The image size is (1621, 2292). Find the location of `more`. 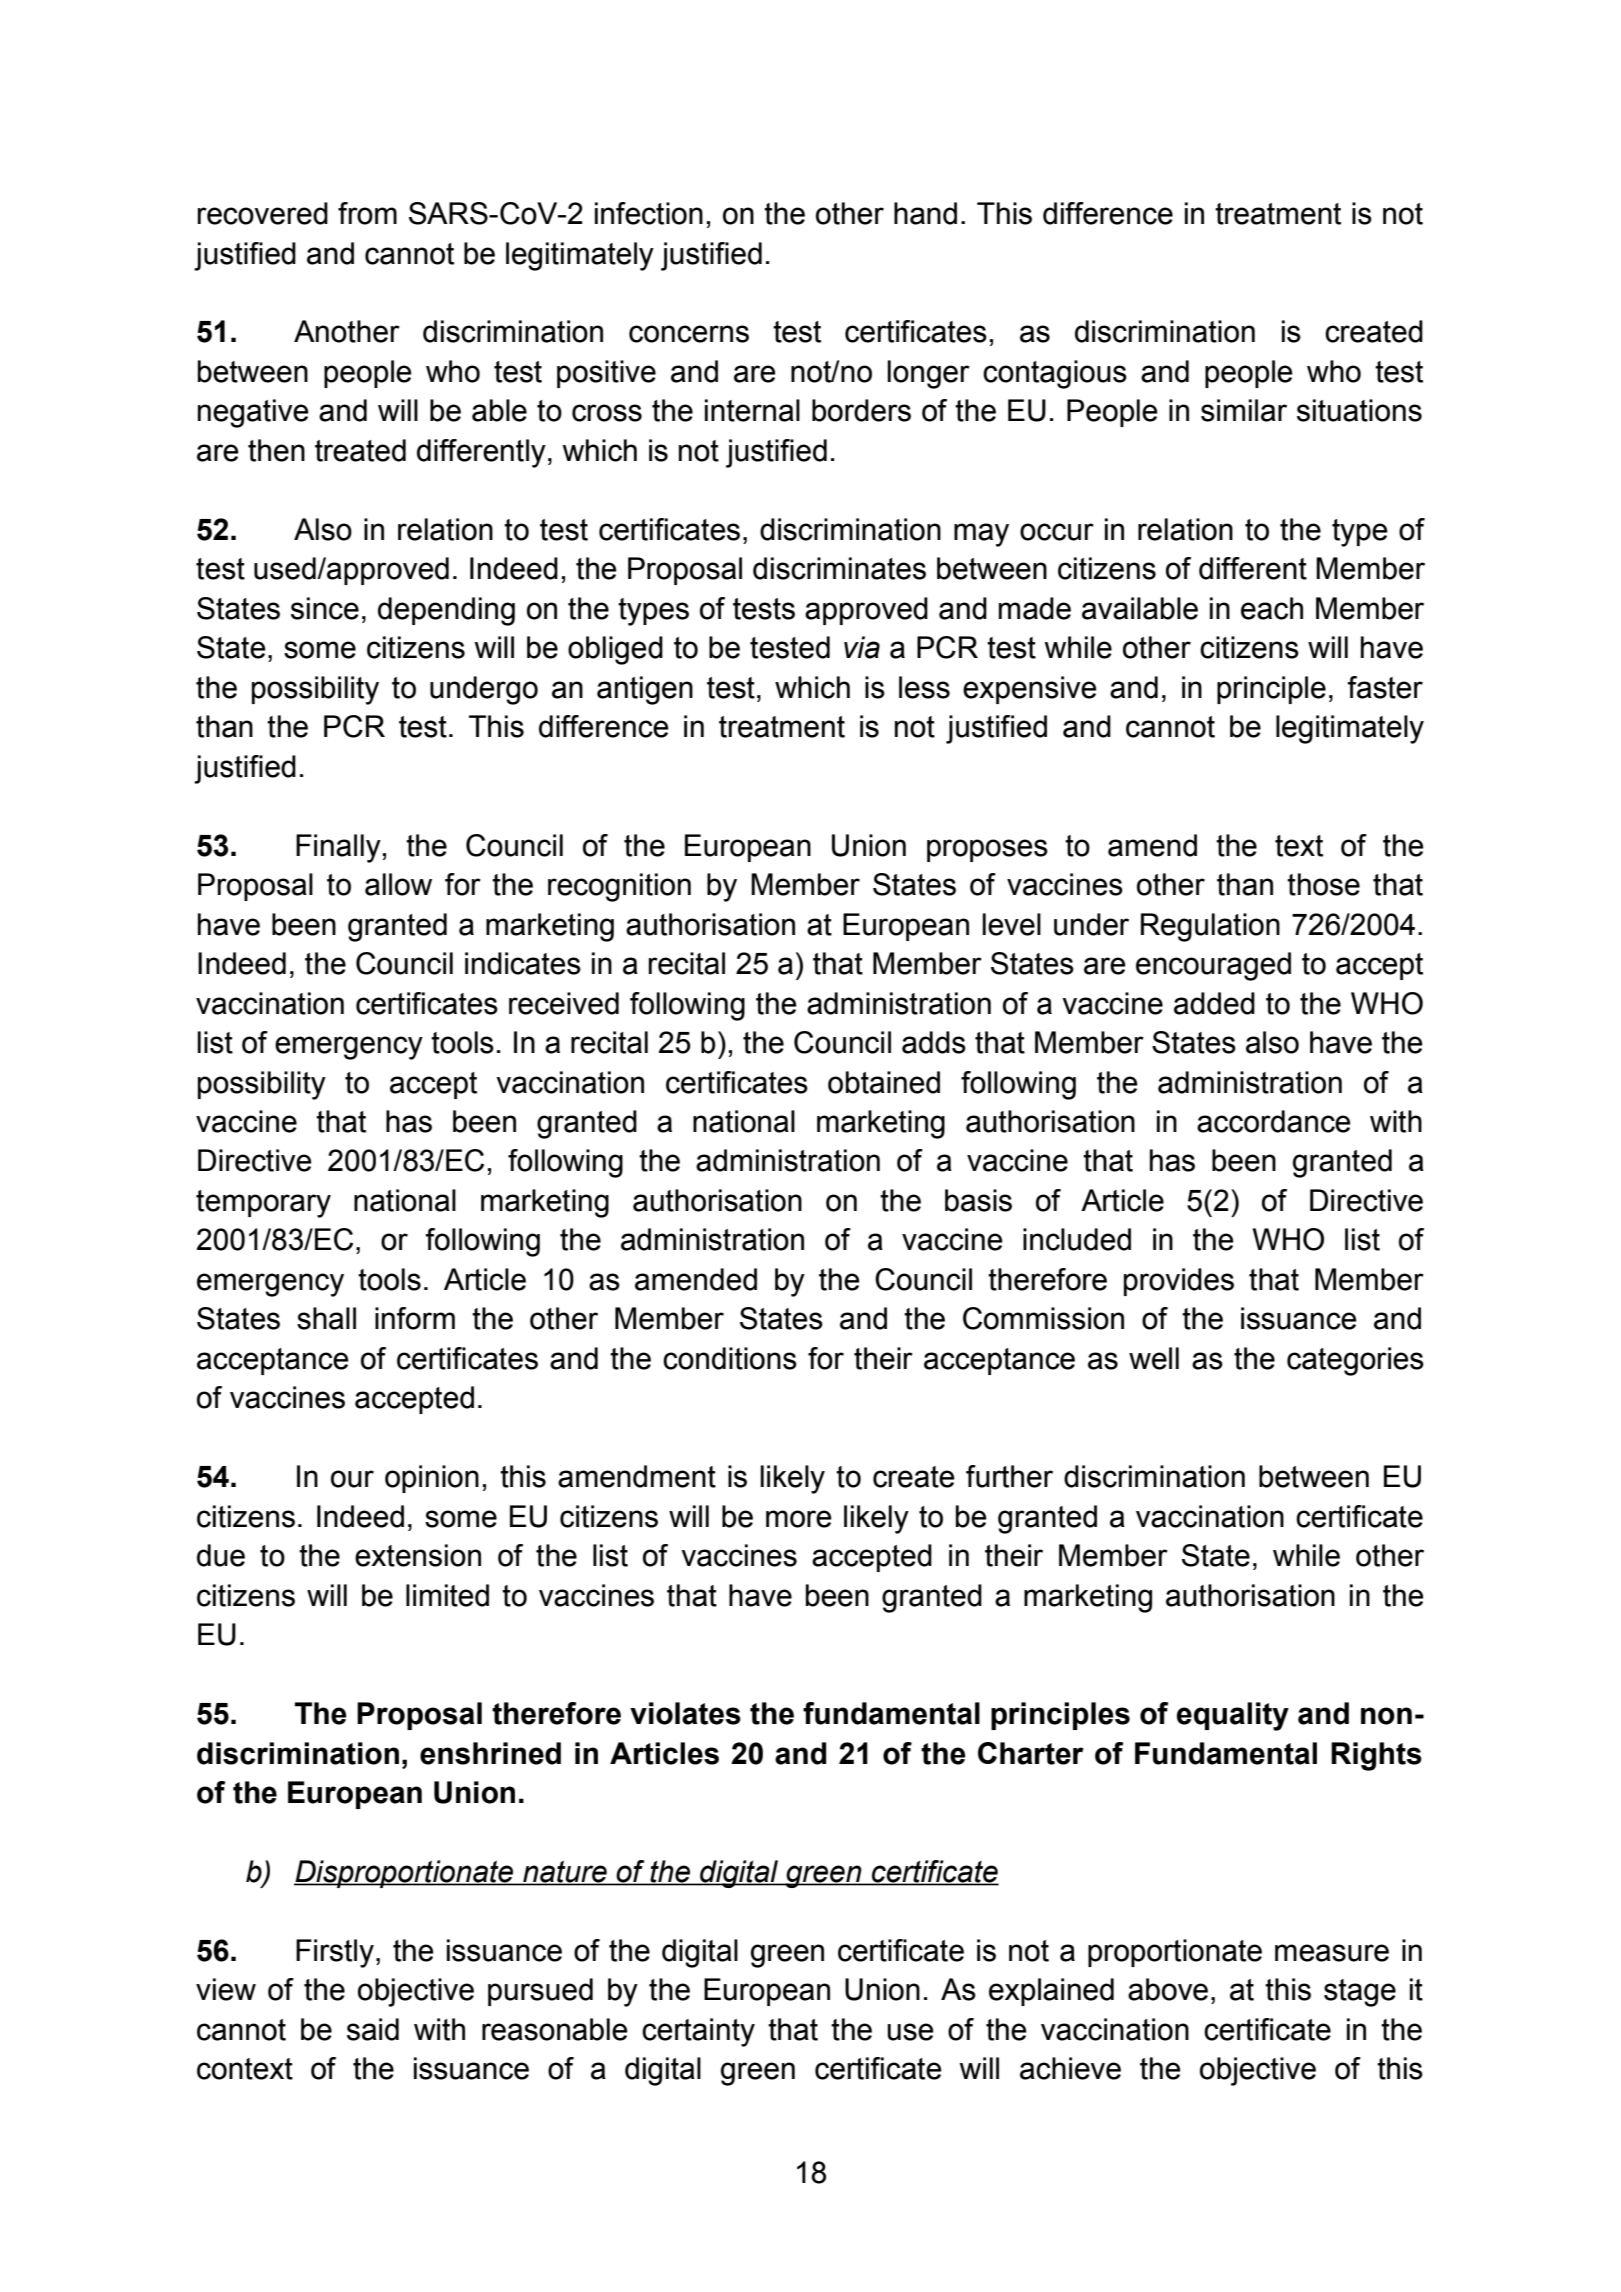

more is located at coordinates (799, 1519).
